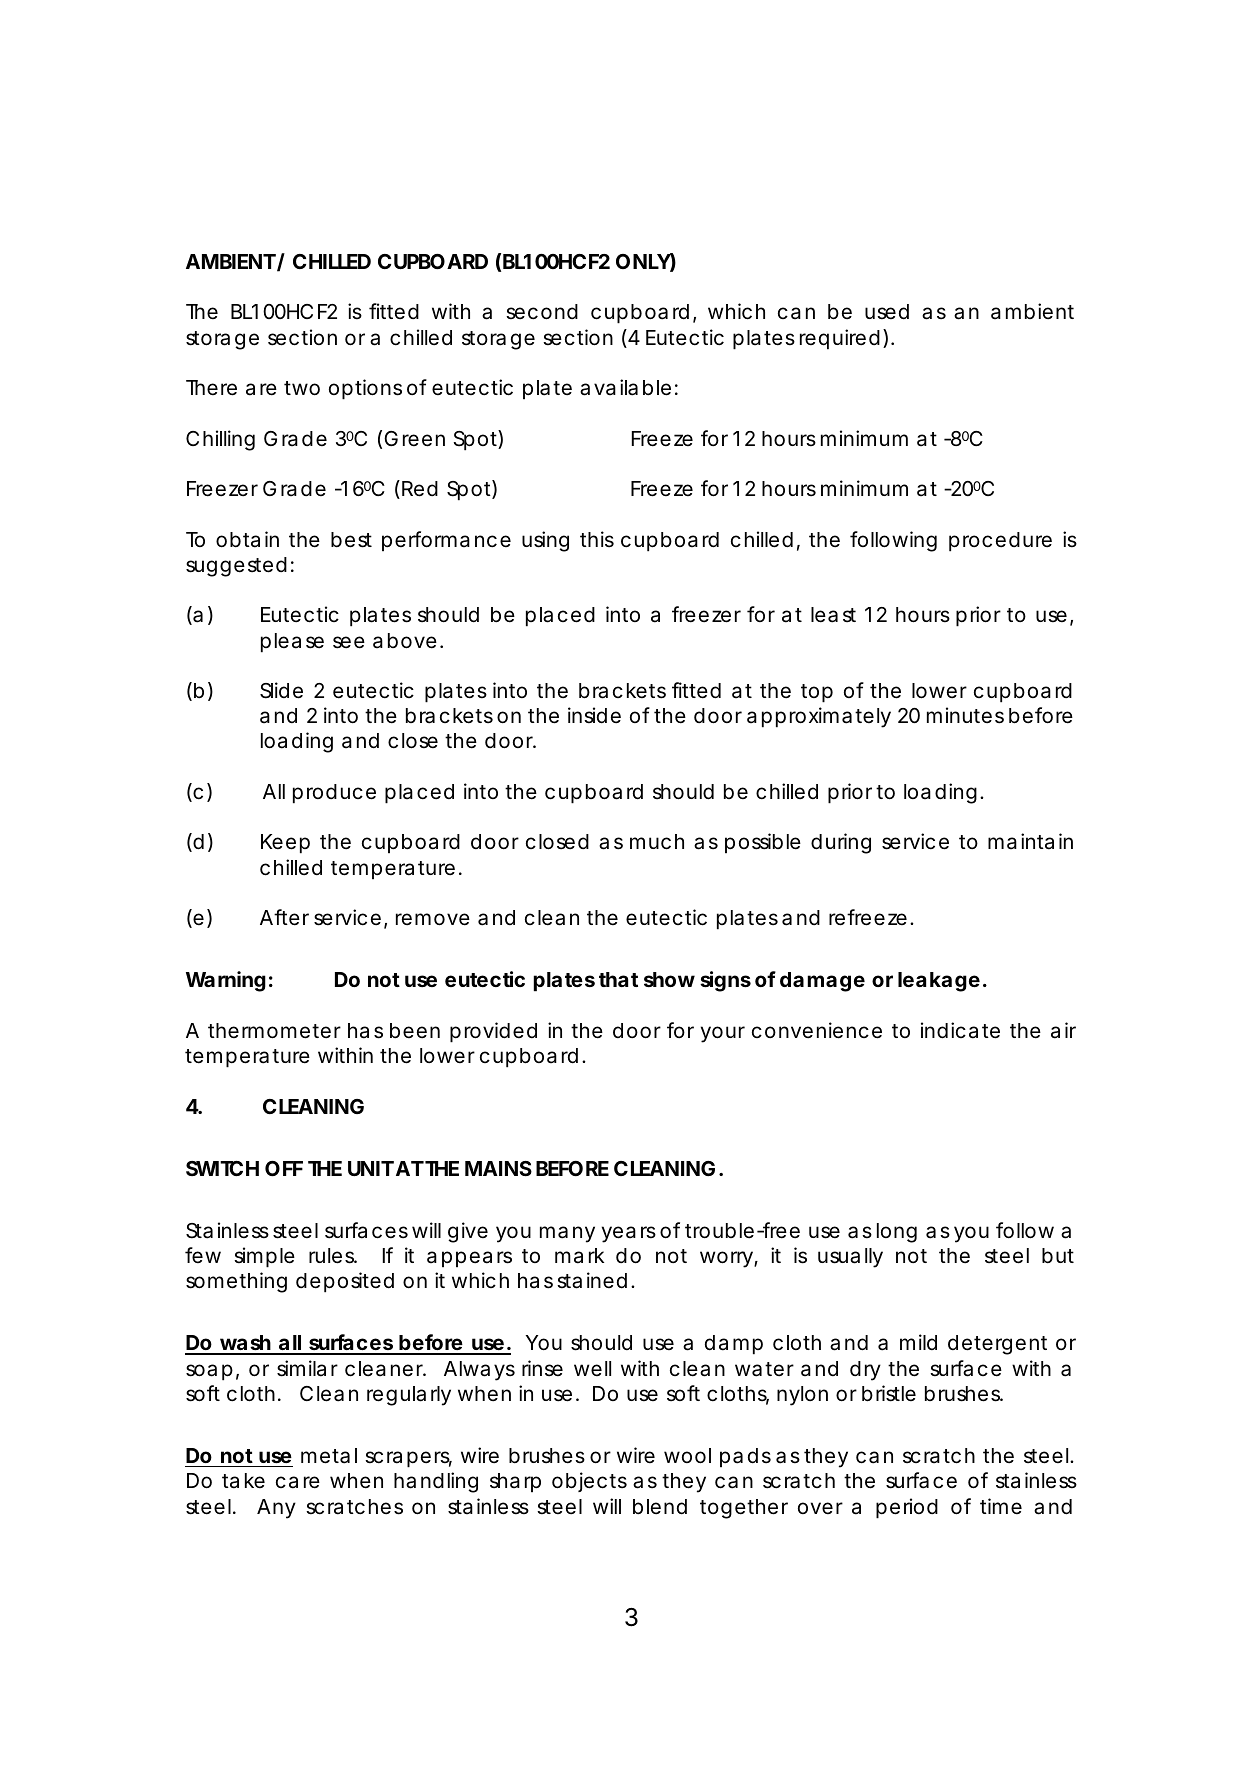 The height and width of the screenshot is (1782, 1260). Describe the element at coordinates (625, 387) in the screenshot. I see `available` at that location.
